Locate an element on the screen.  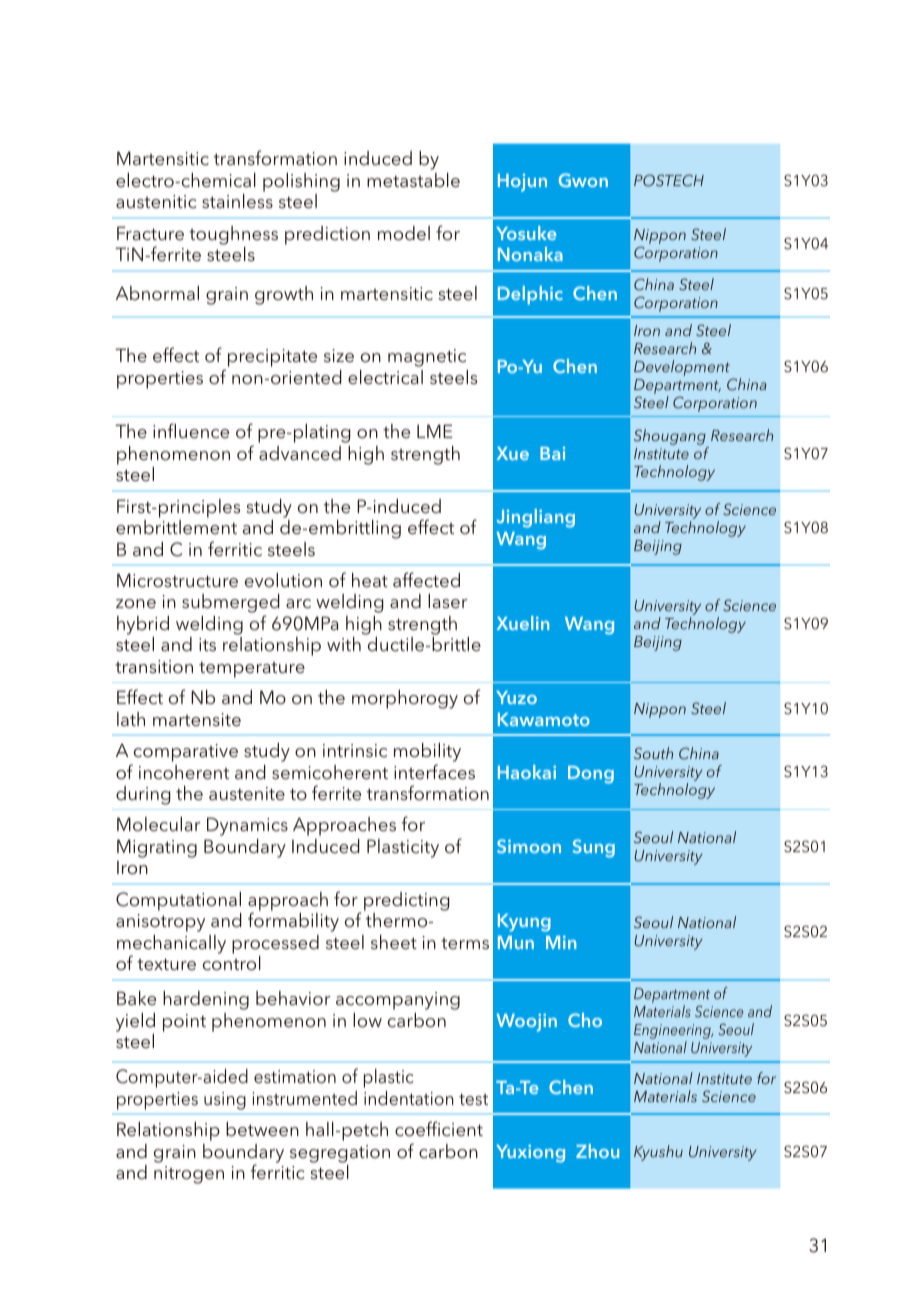
stainless is located at coordinates (237, 201).
